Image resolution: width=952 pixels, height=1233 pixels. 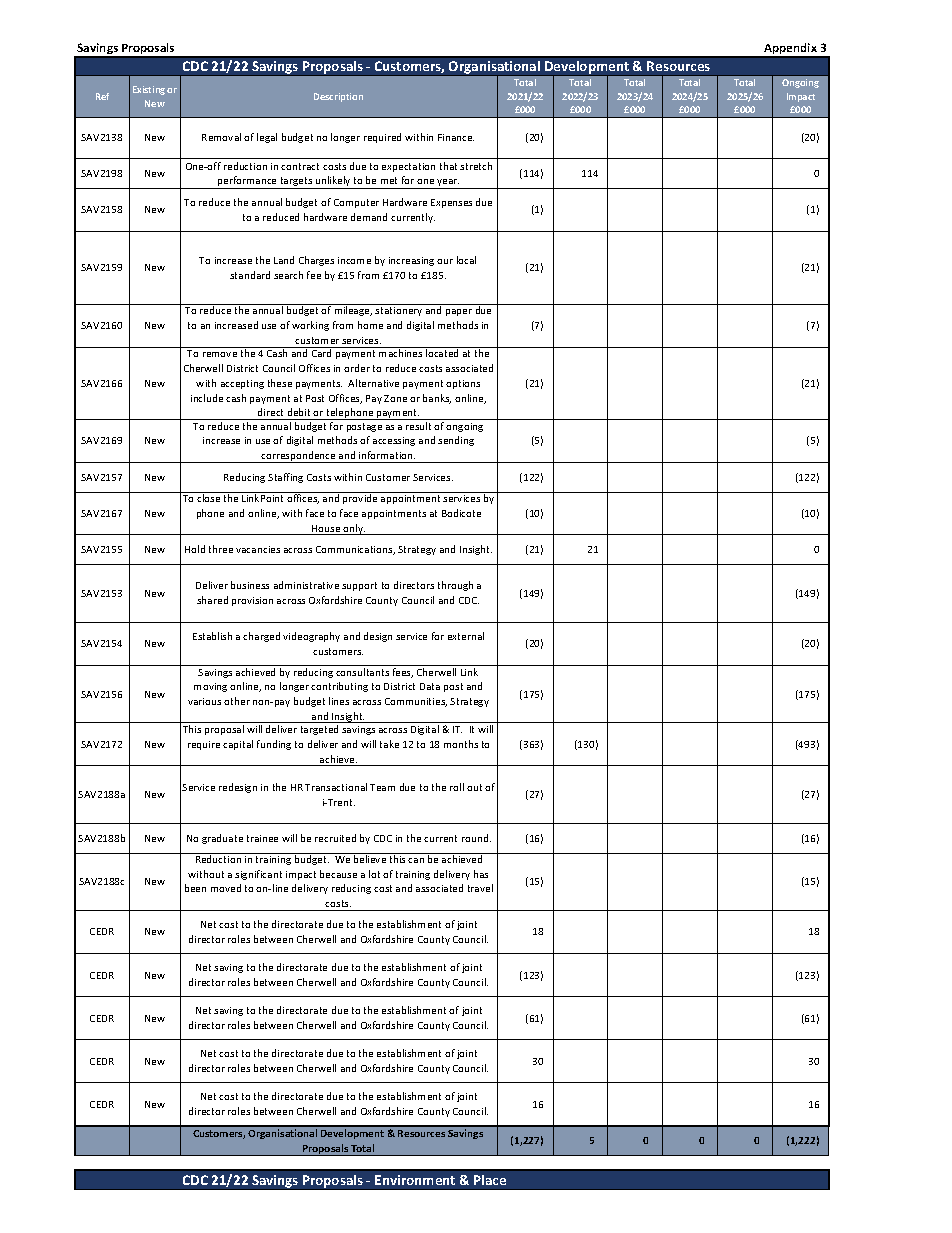 I want to click on been, so click(x=195, y=888).
